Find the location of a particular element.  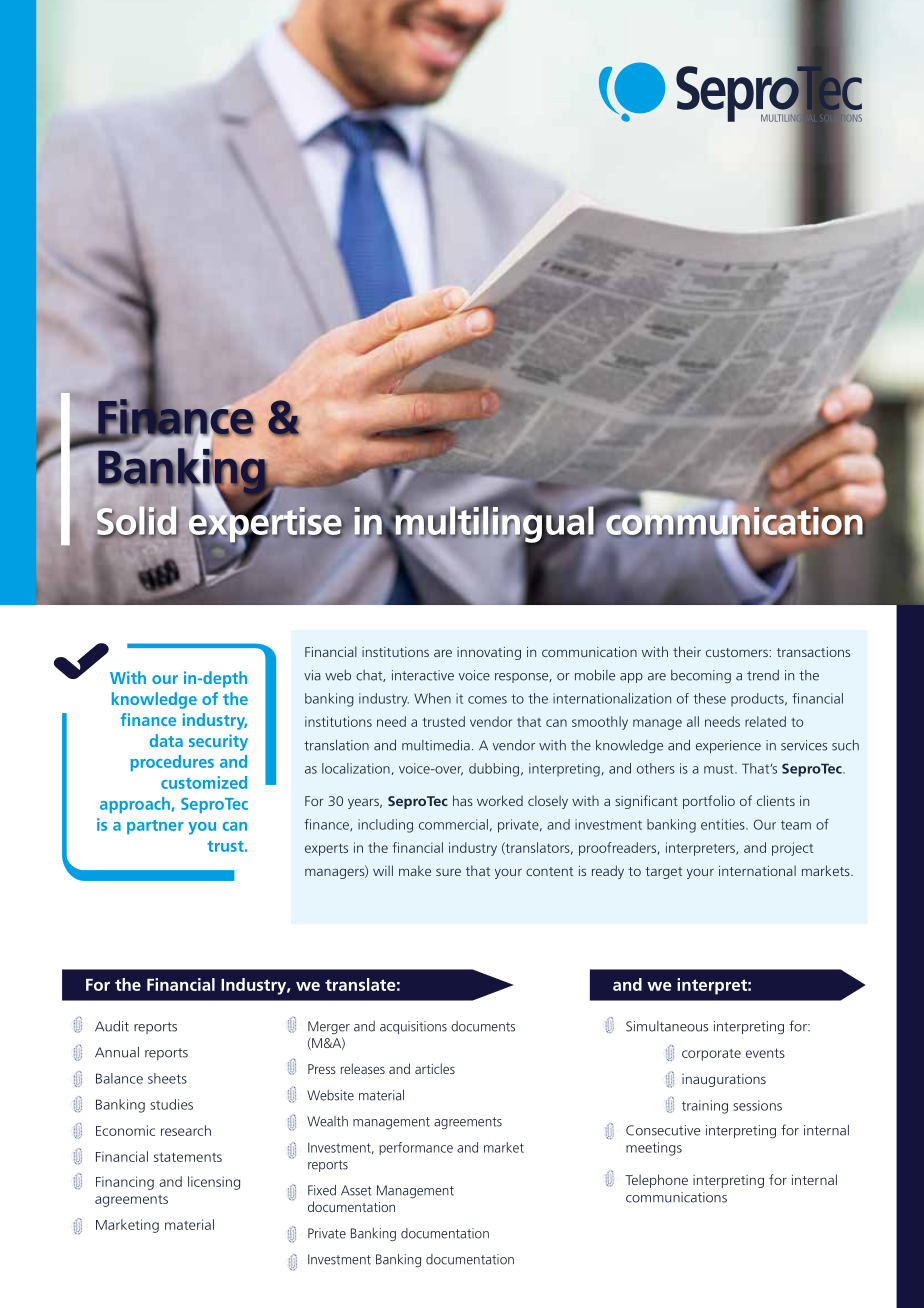

project is located at coordinates (792, 849).
